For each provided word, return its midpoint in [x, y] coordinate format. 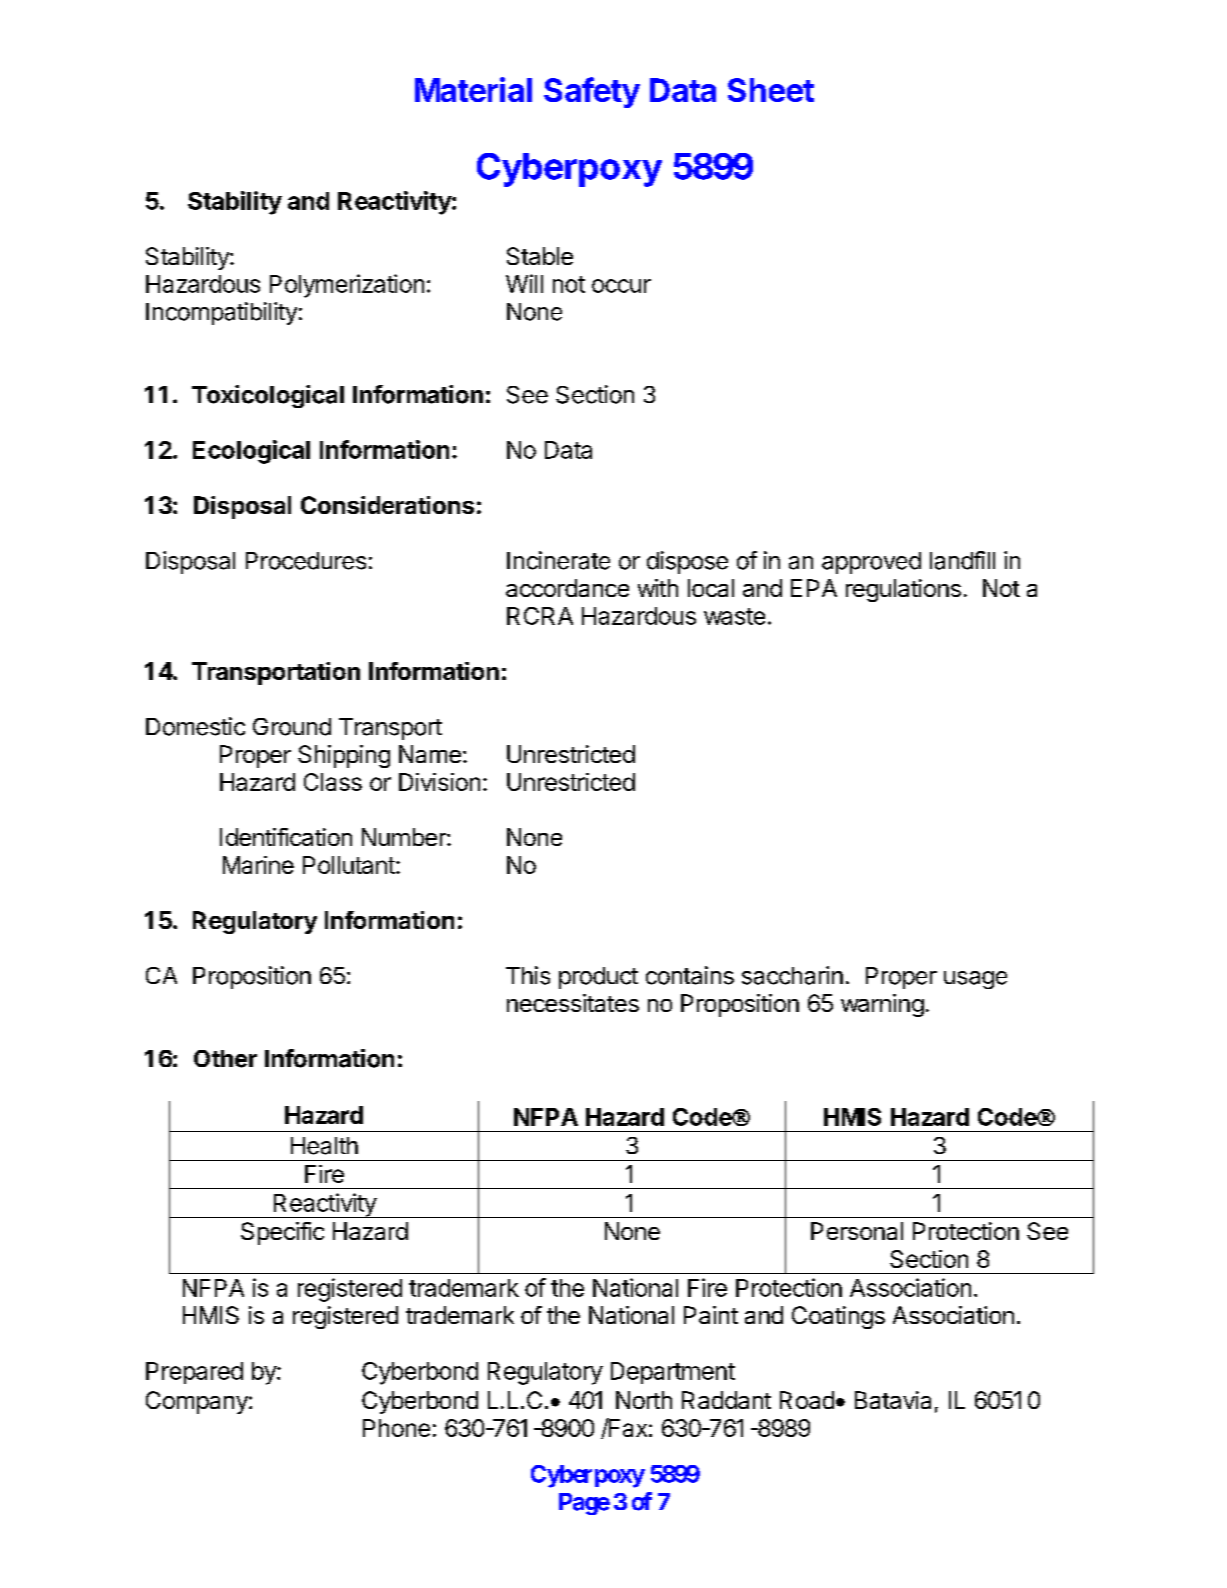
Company [198, 1402]
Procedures [306, 561]
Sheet [771, 90]
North [644, 1400]
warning [882, 1005]
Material [473, 89]
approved [871, 563]
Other [225, 1059]
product [598, 978]
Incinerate [558, 560]
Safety [592, 92]
